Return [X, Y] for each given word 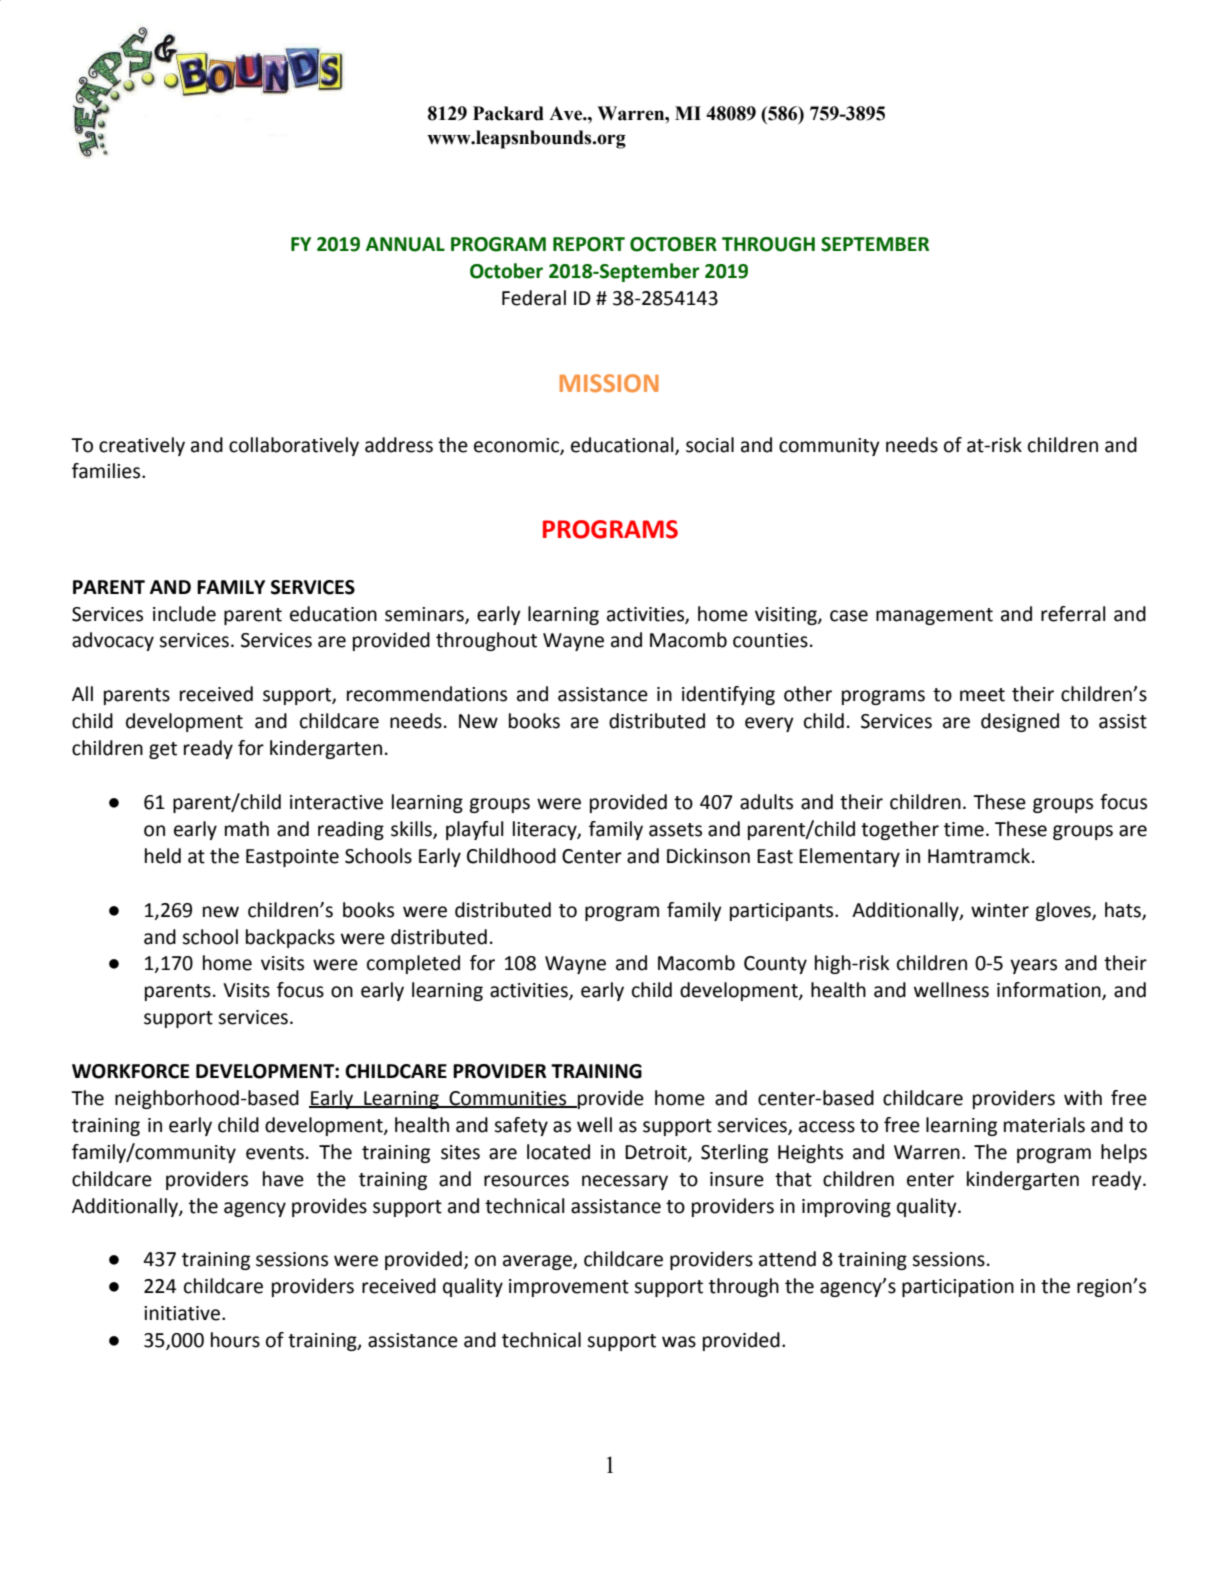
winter [1000, 910]
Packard [508, 113]
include [184, 614]
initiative [183, 1313]
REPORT [589, 244]
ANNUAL [405, 244]
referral [1073, 614]
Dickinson [708, 856]
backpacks [290, 938]
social [710, 445]
